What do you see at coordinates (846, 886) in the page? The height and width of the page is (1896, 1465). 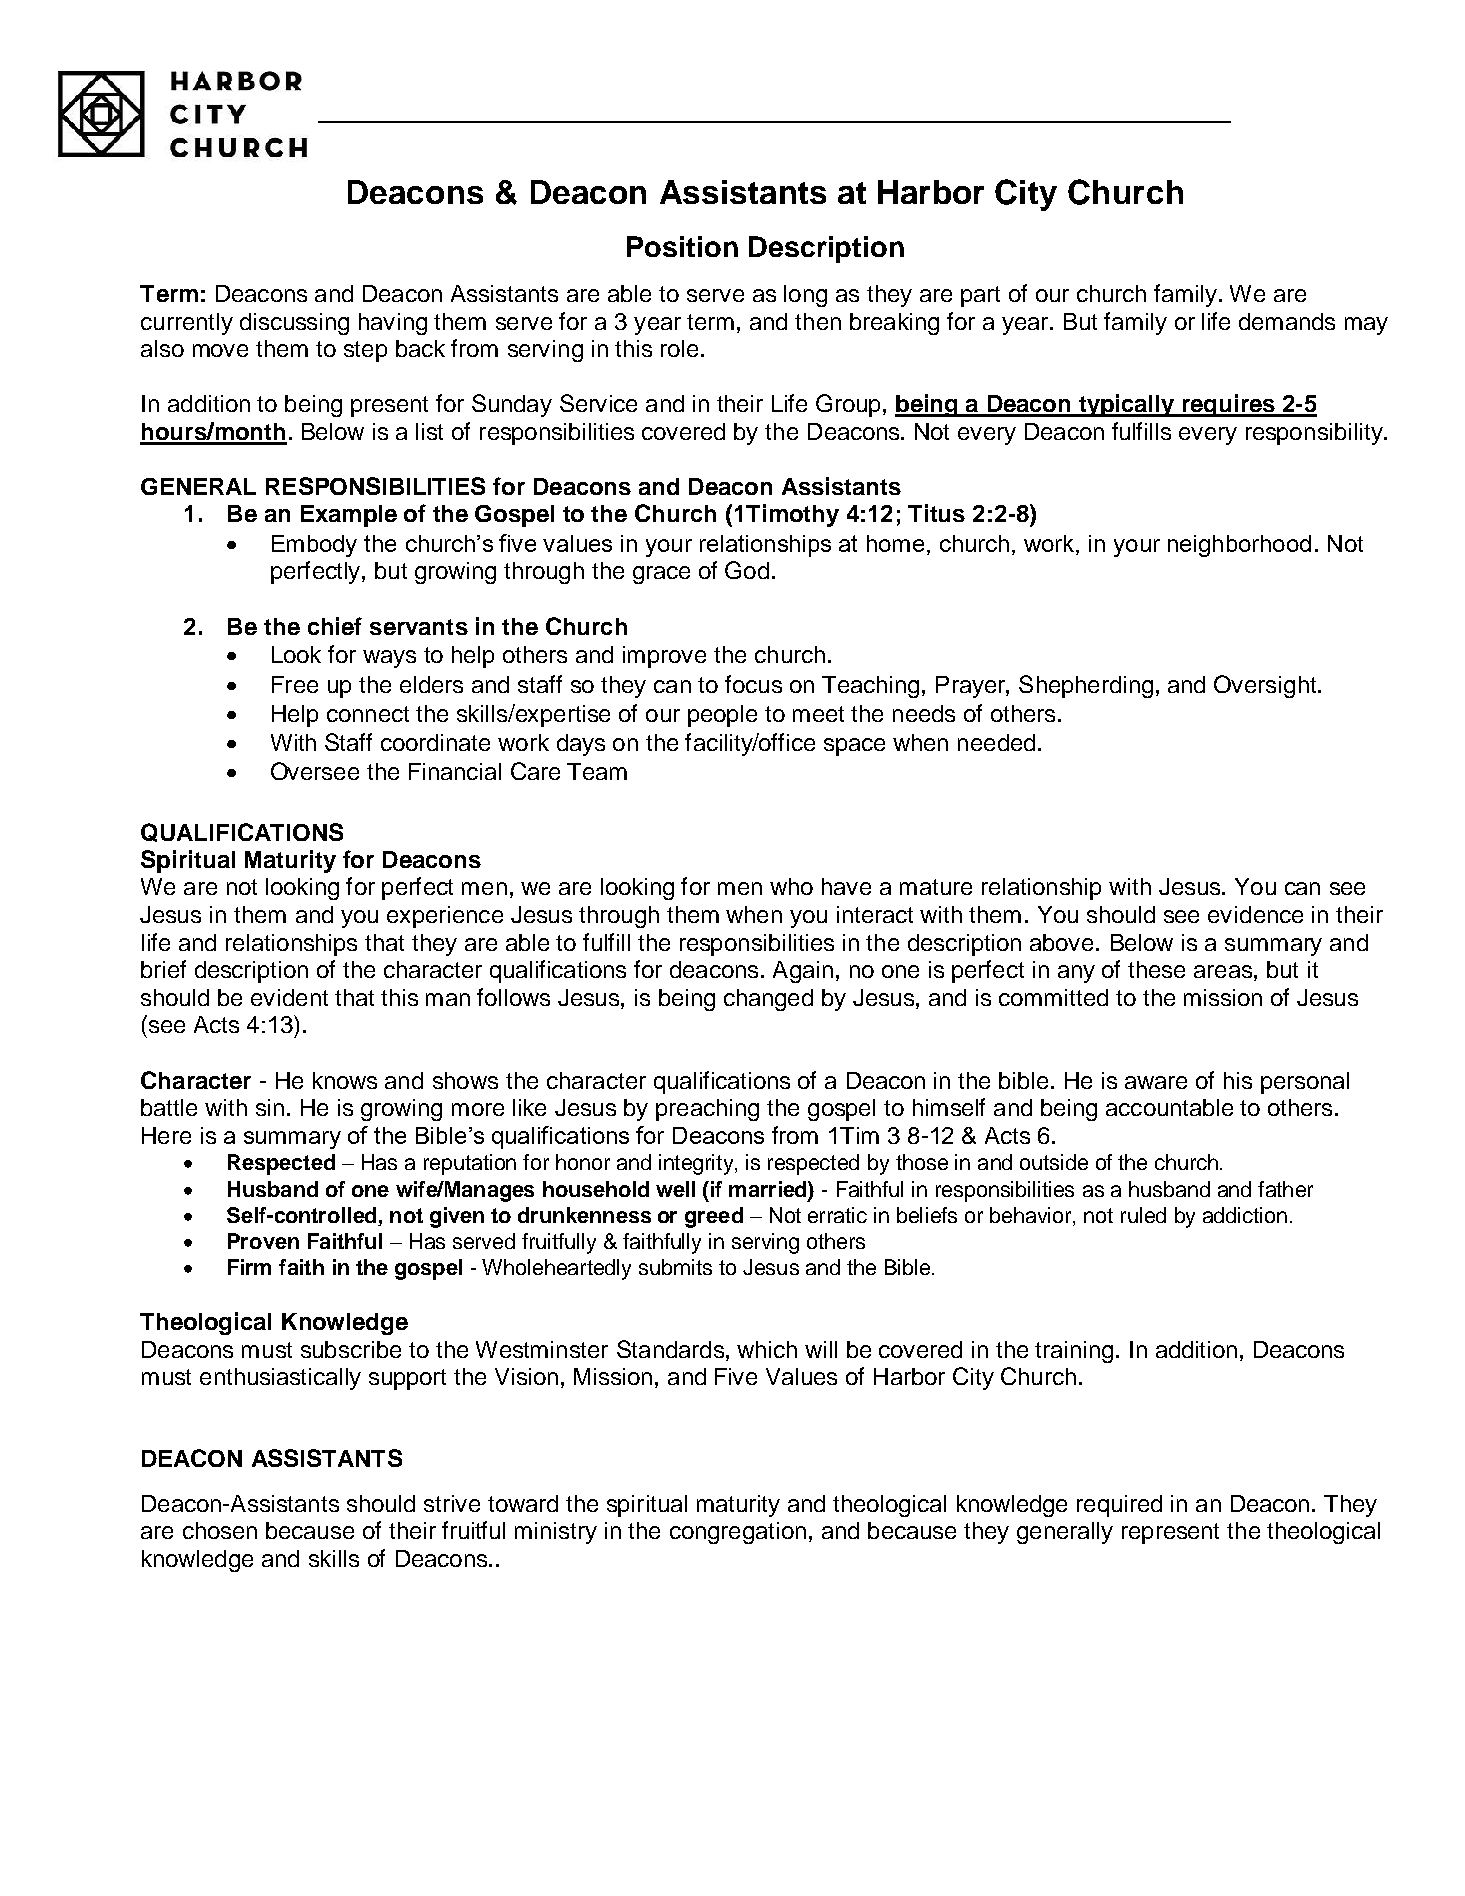 I see `have` at bounding box center [846, 886].
